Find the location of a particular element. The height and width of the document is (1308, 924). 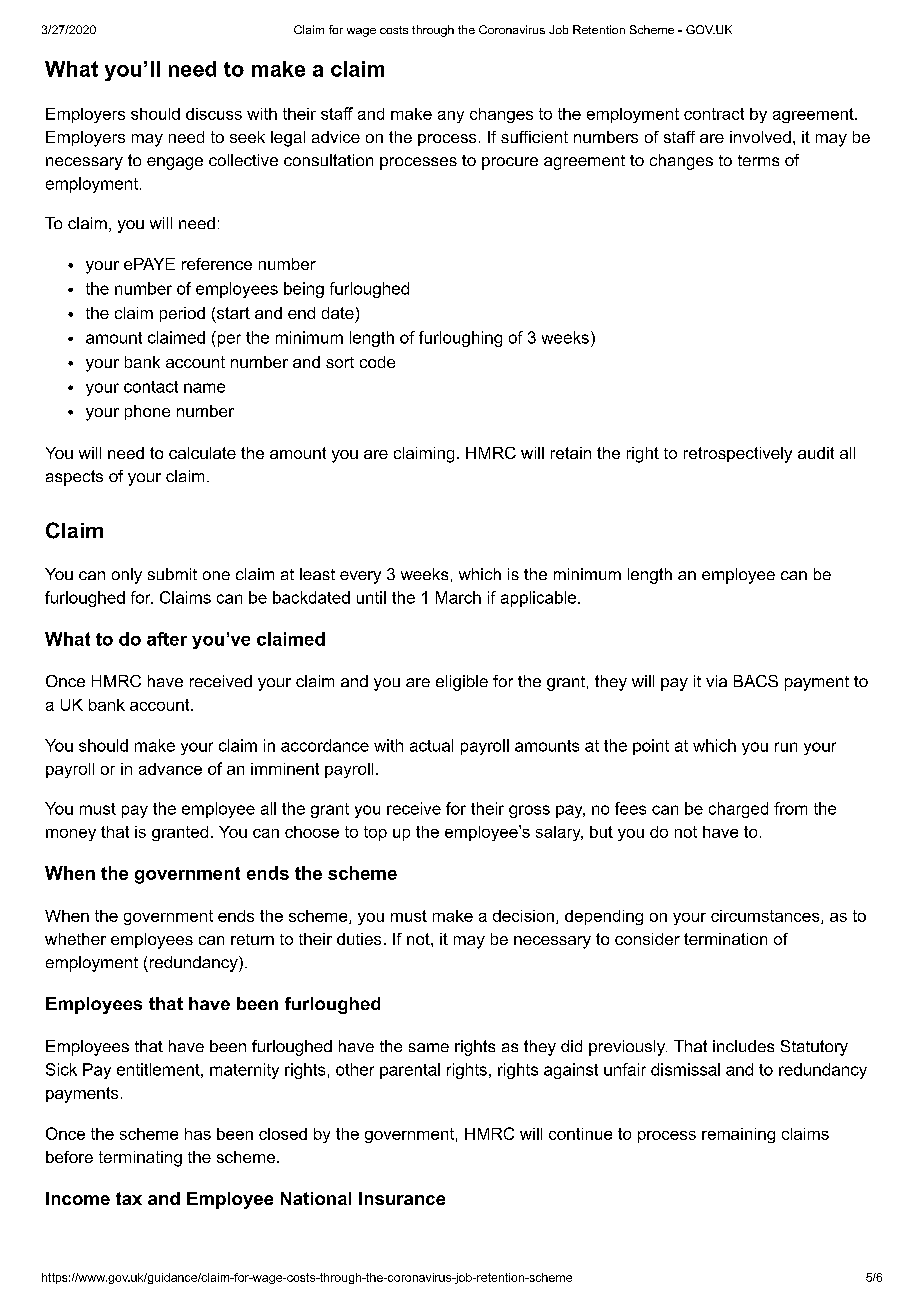

calculate is located at coordinates (202, 453).
